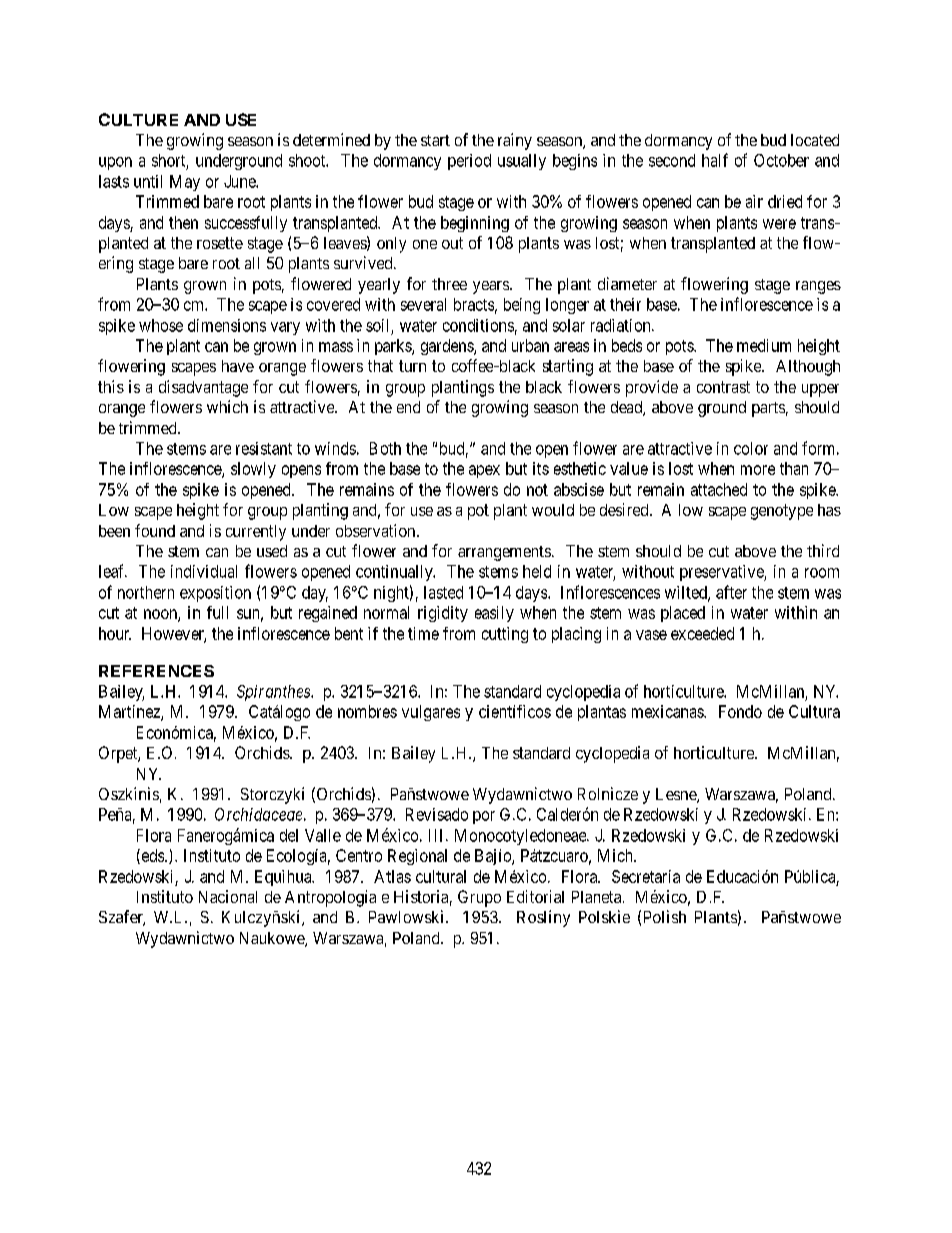 The height and width of the image is (1233, 952). Describe the element at coordinates (185, 183) in the image. I see `May` at that location.
